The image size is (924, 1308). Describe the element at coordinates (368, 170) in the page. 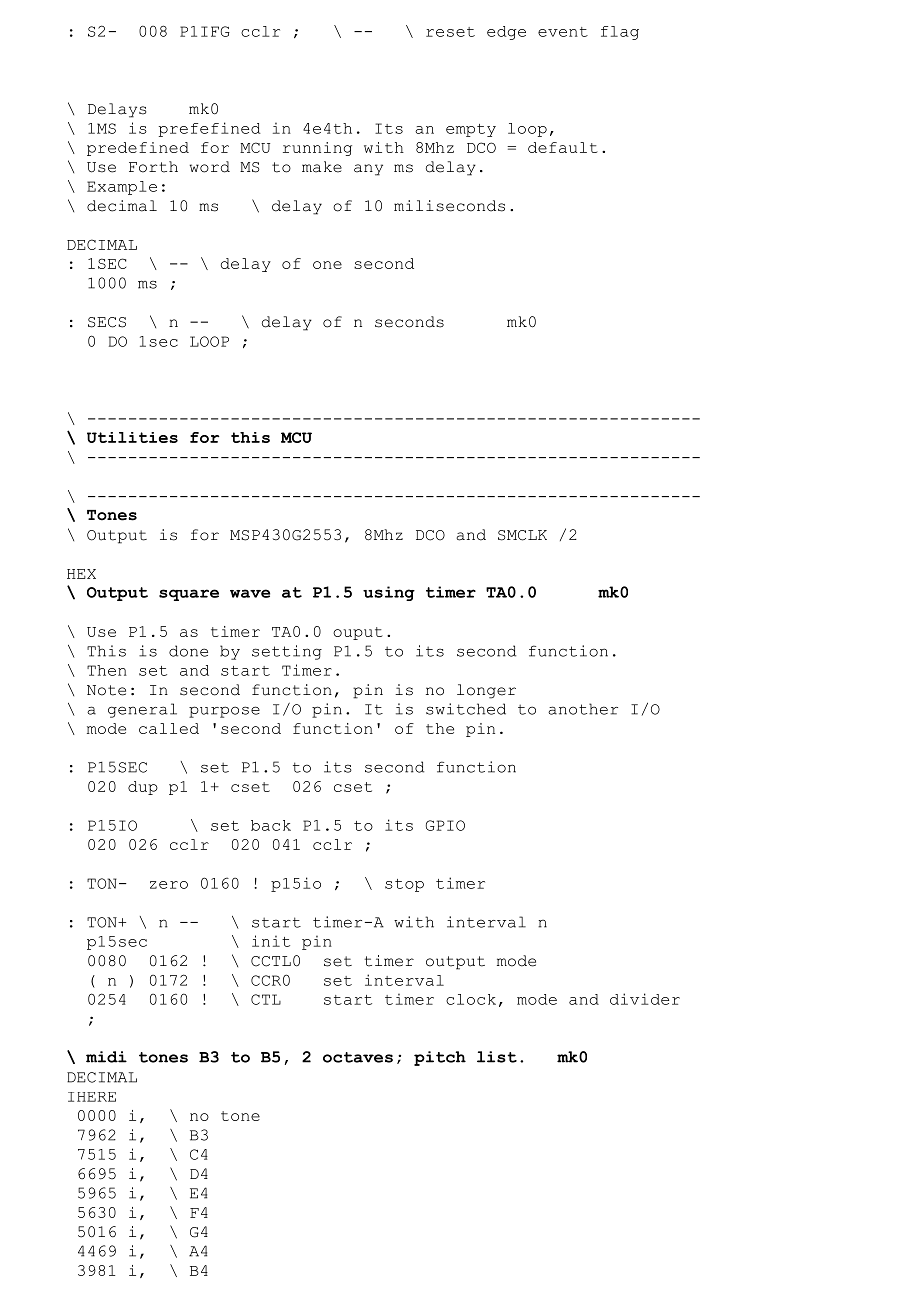

I see `any` at that location.
